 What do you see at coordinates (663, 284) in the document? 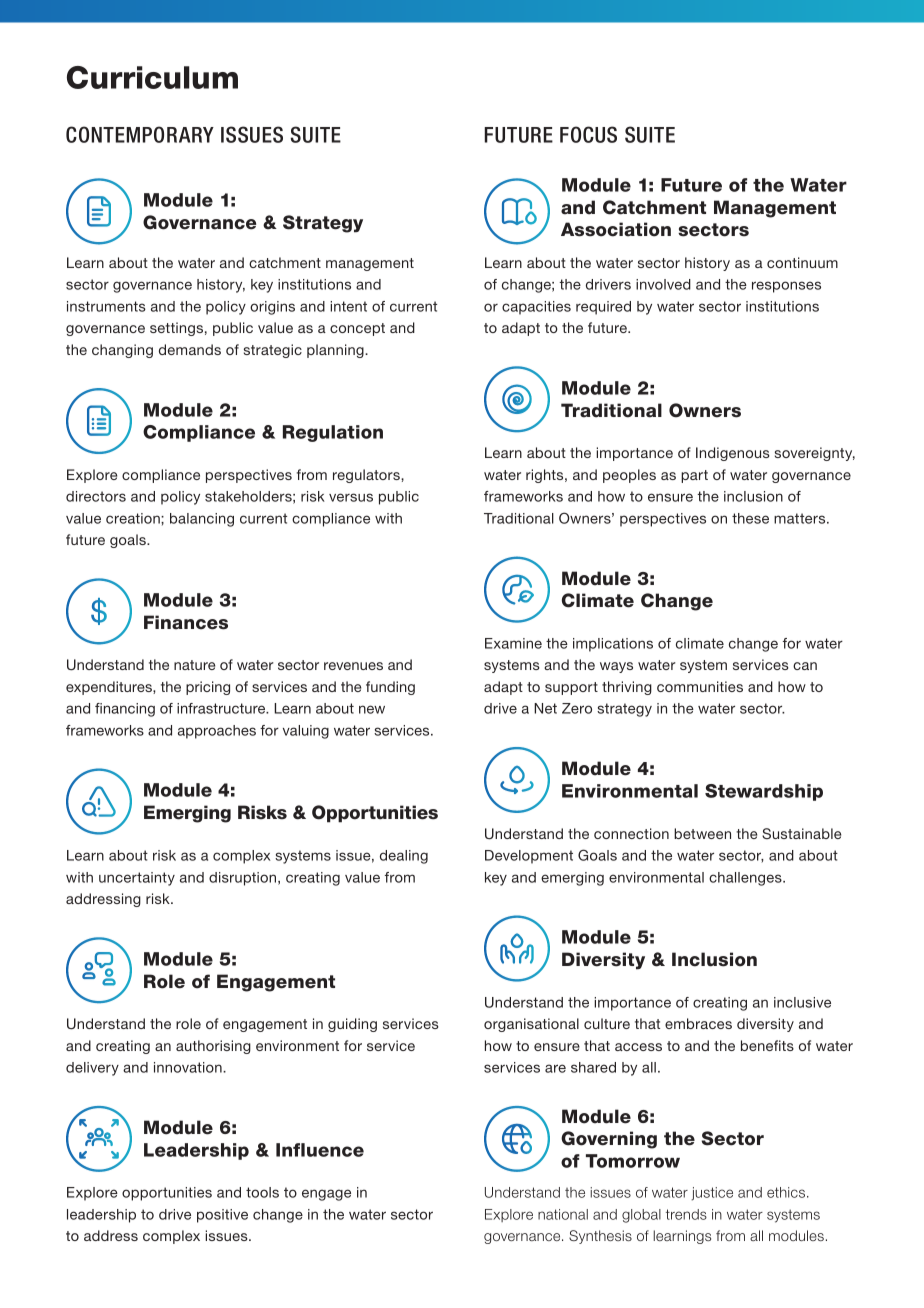
I see `involved` at bounding box center [663, 284].
